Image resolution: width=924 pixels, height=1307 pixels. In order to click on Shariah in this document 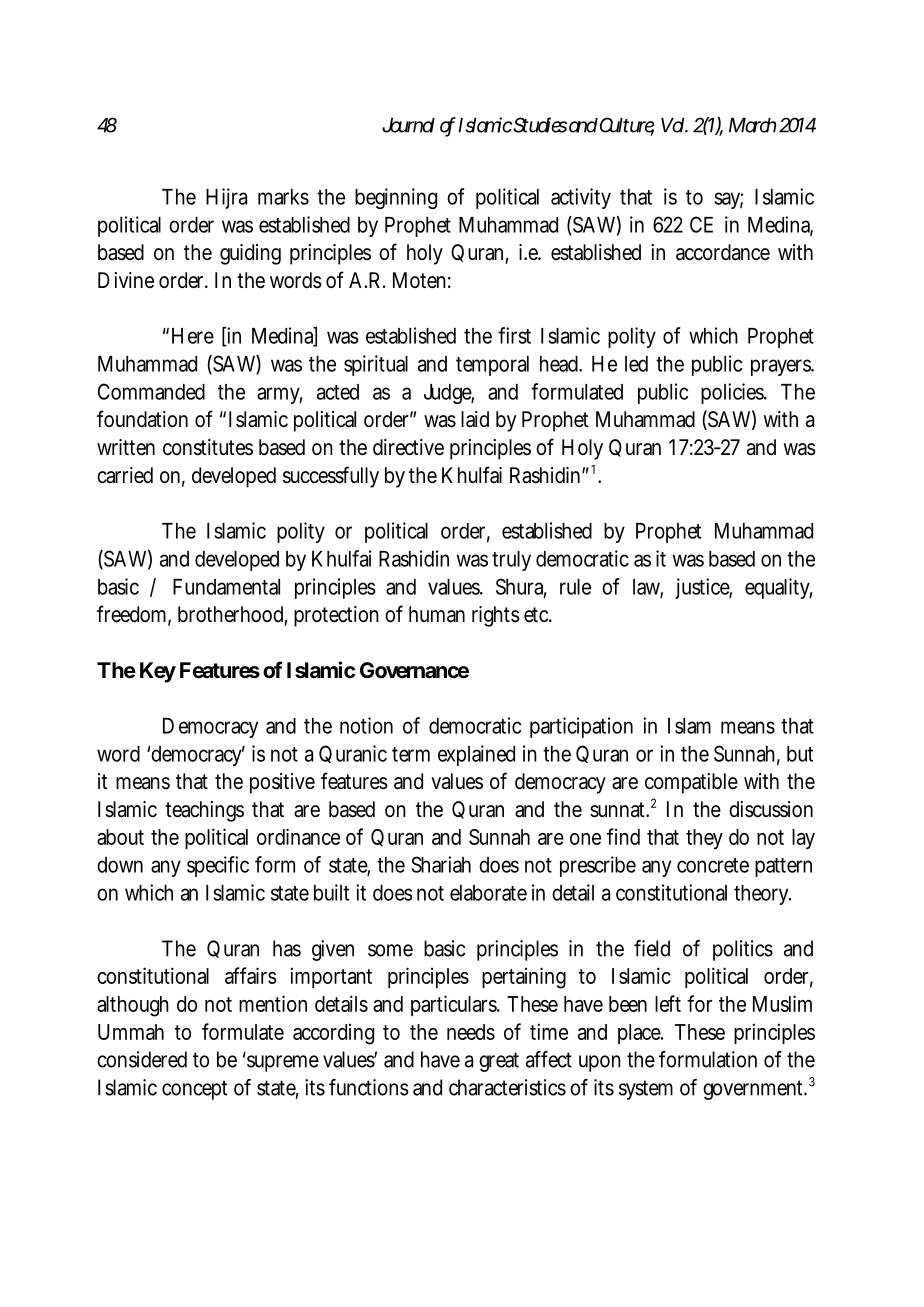, I will do `click(441, 864)`.
